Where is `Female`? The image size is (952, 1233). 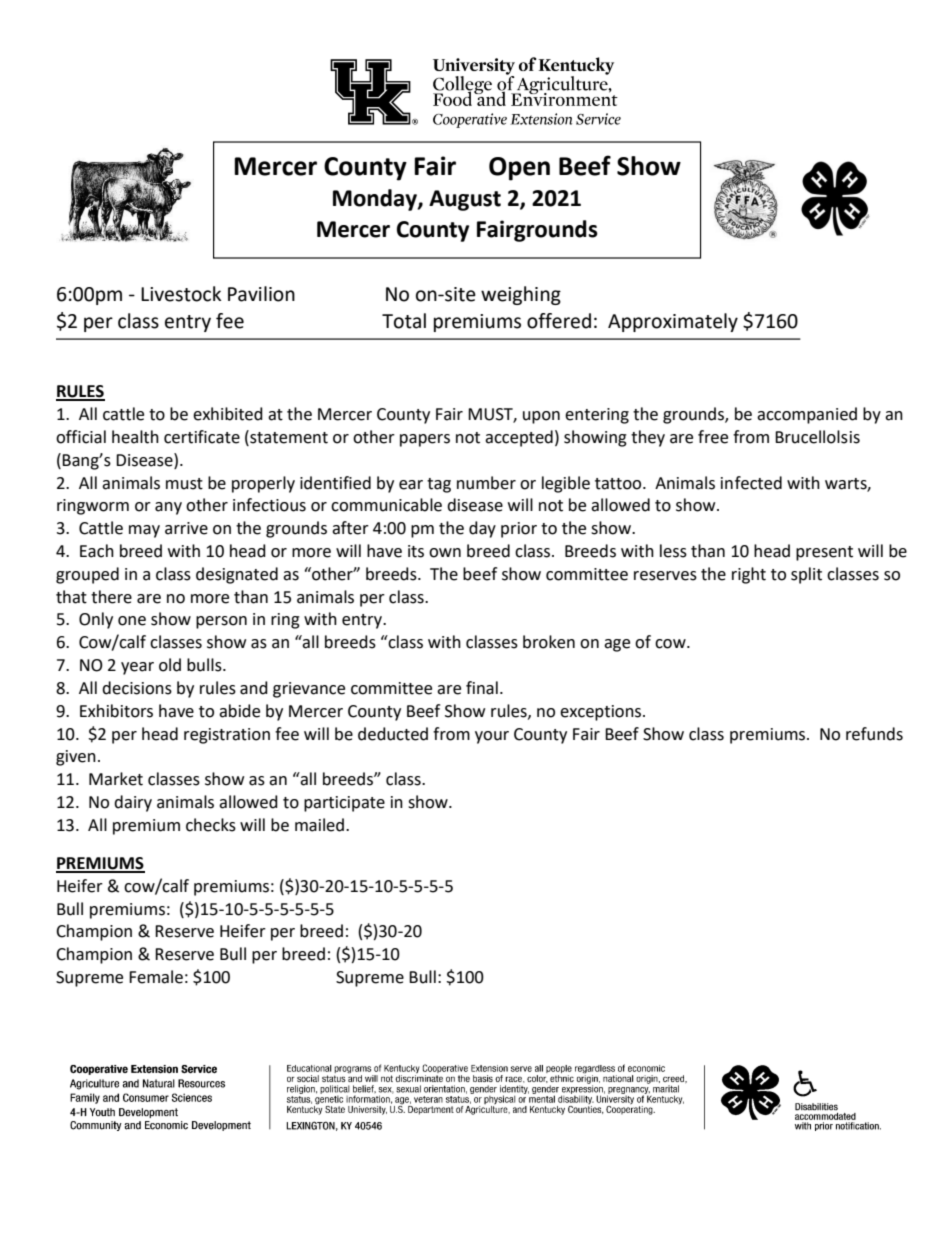
Female is located at coordinates (156, 977).
